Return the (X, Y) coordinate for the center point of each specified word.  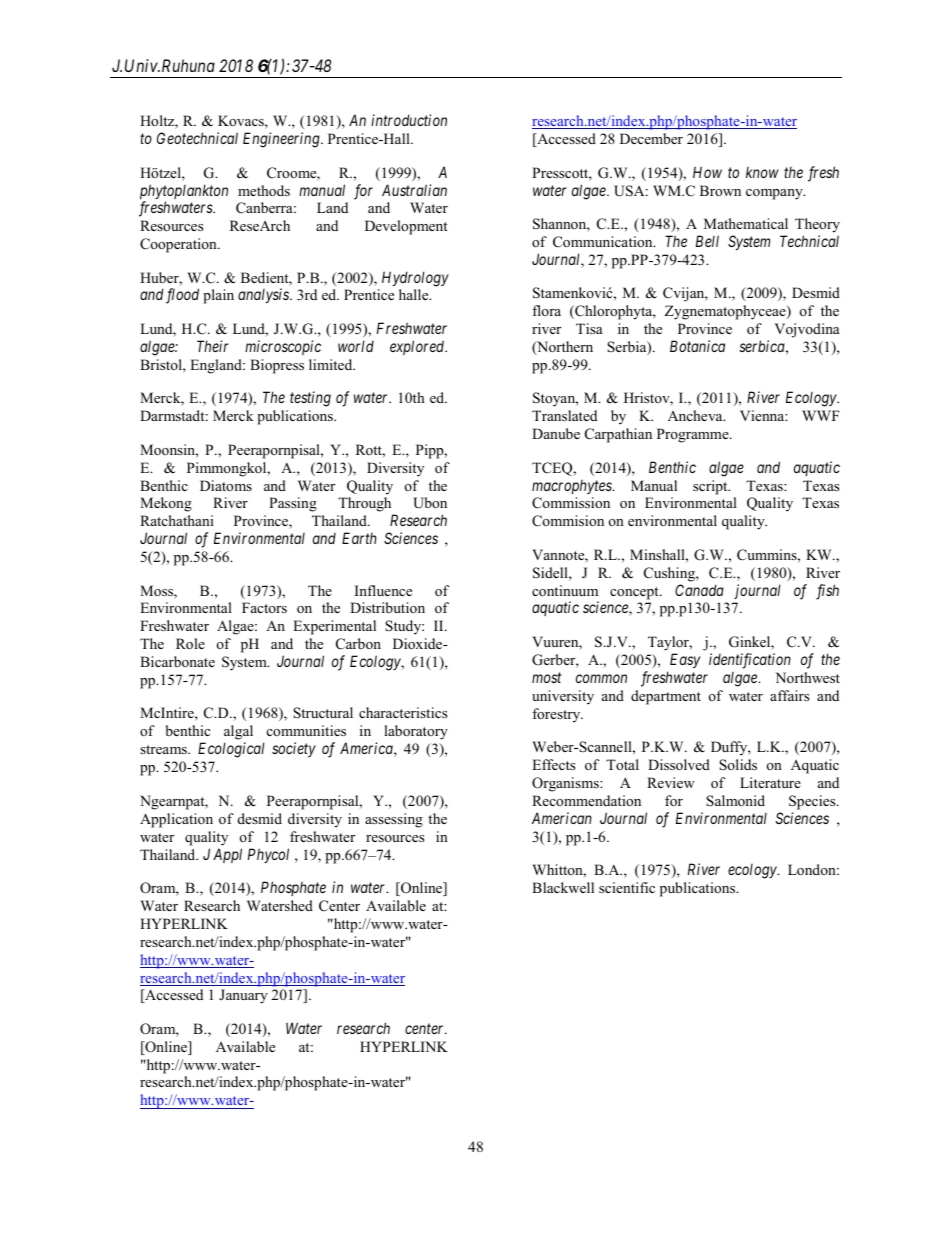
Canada (699, 590)
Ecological (231, 750)
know (762, 172)
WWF (821, 415)
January (243, 996)
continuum (565, 590)
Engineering (282, 140)
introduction (409, 120)
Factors (264, 607)
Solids (738, 765)
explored (418, 347)
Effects (553, 764)
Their (212, 346)
